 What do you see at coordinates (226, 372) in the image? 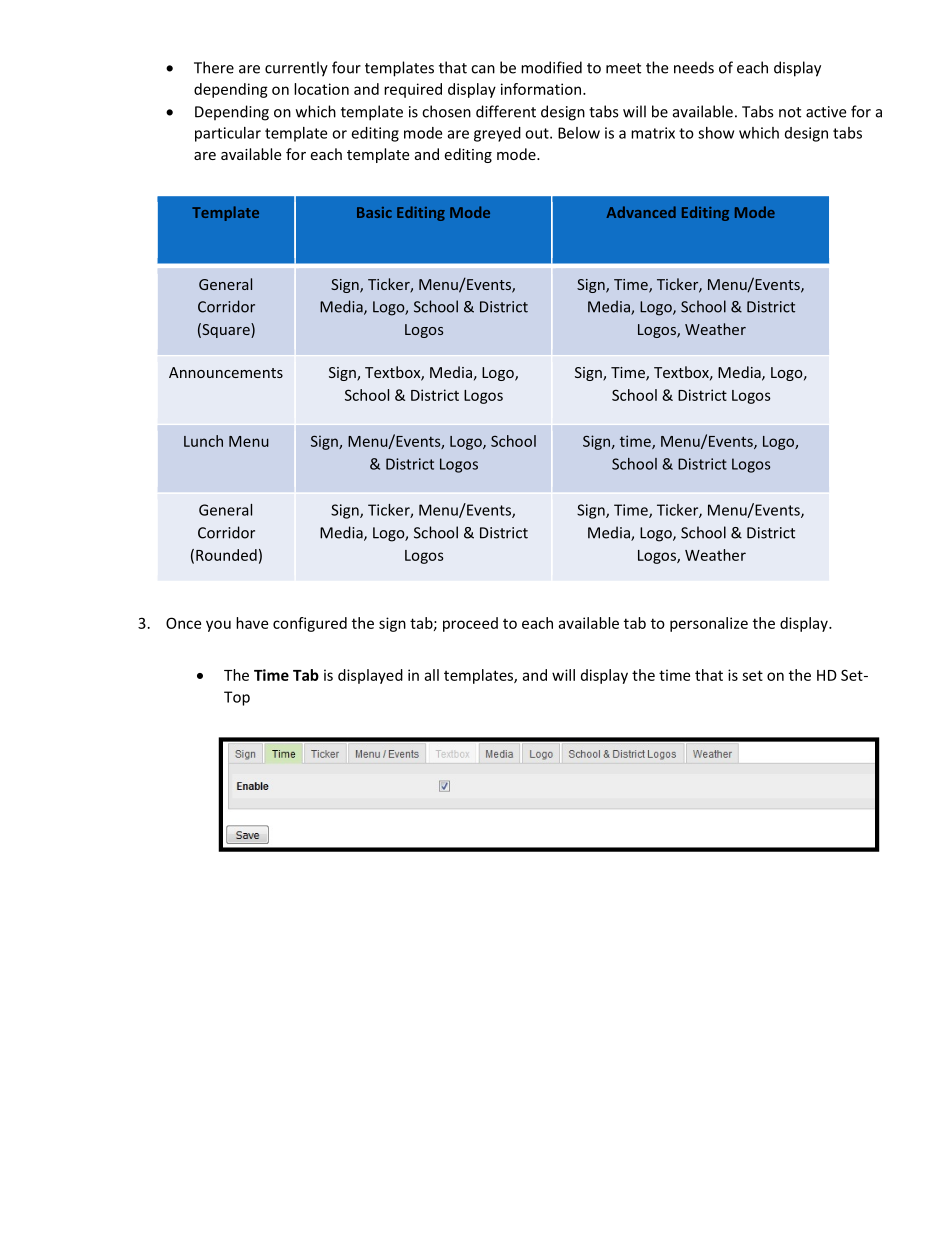
I see `Announcements` at bounding box center [226, 372].
